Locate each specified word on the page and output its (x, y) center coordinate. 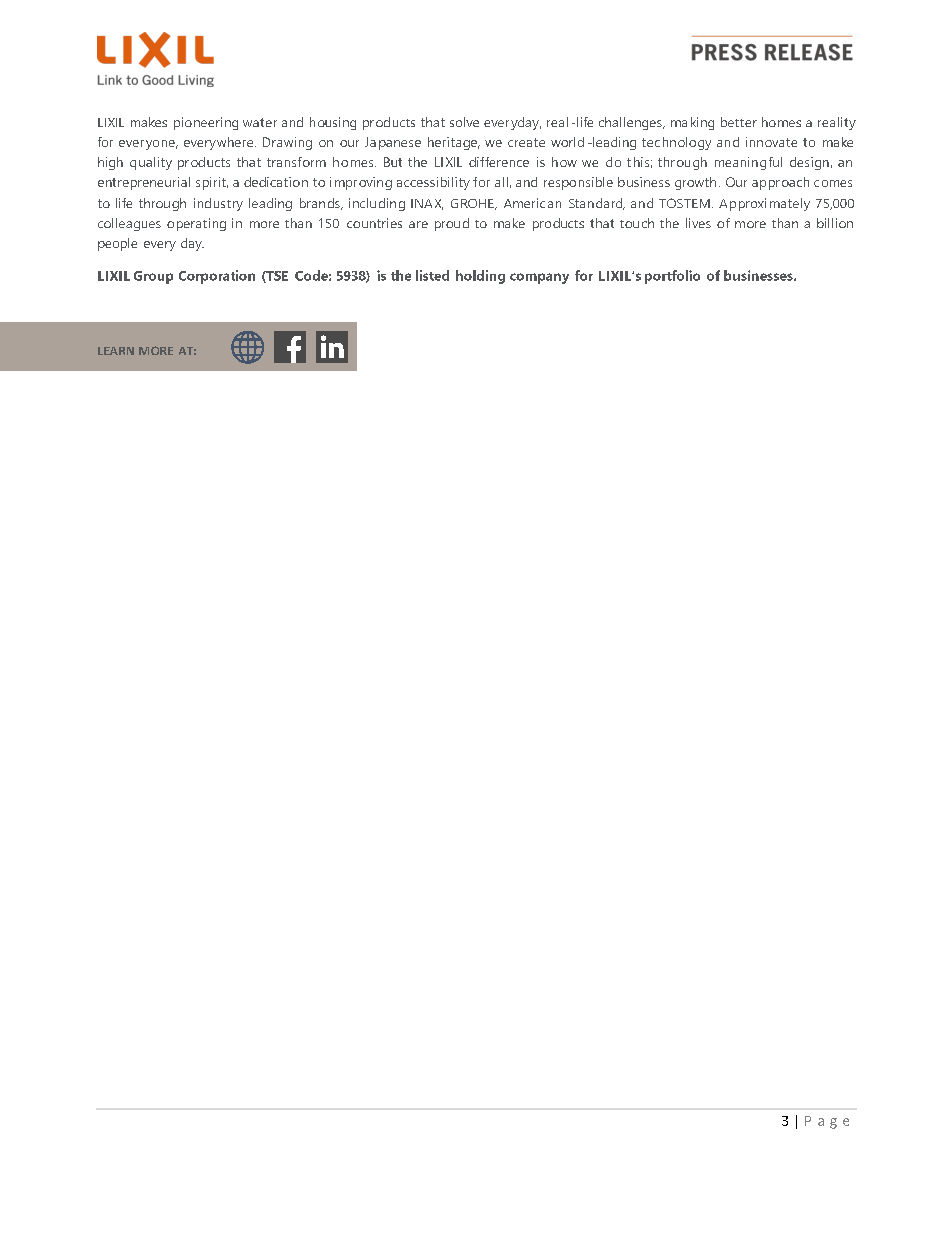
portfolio (672, 277)
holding (480, 277)
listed (432, 275)
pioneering (206, 123)
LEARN (116, 351)
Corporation (217, 277)
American (532, 203)
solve (464, 122)
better (739, 122)
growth (695, 183)
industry (218, 204)
